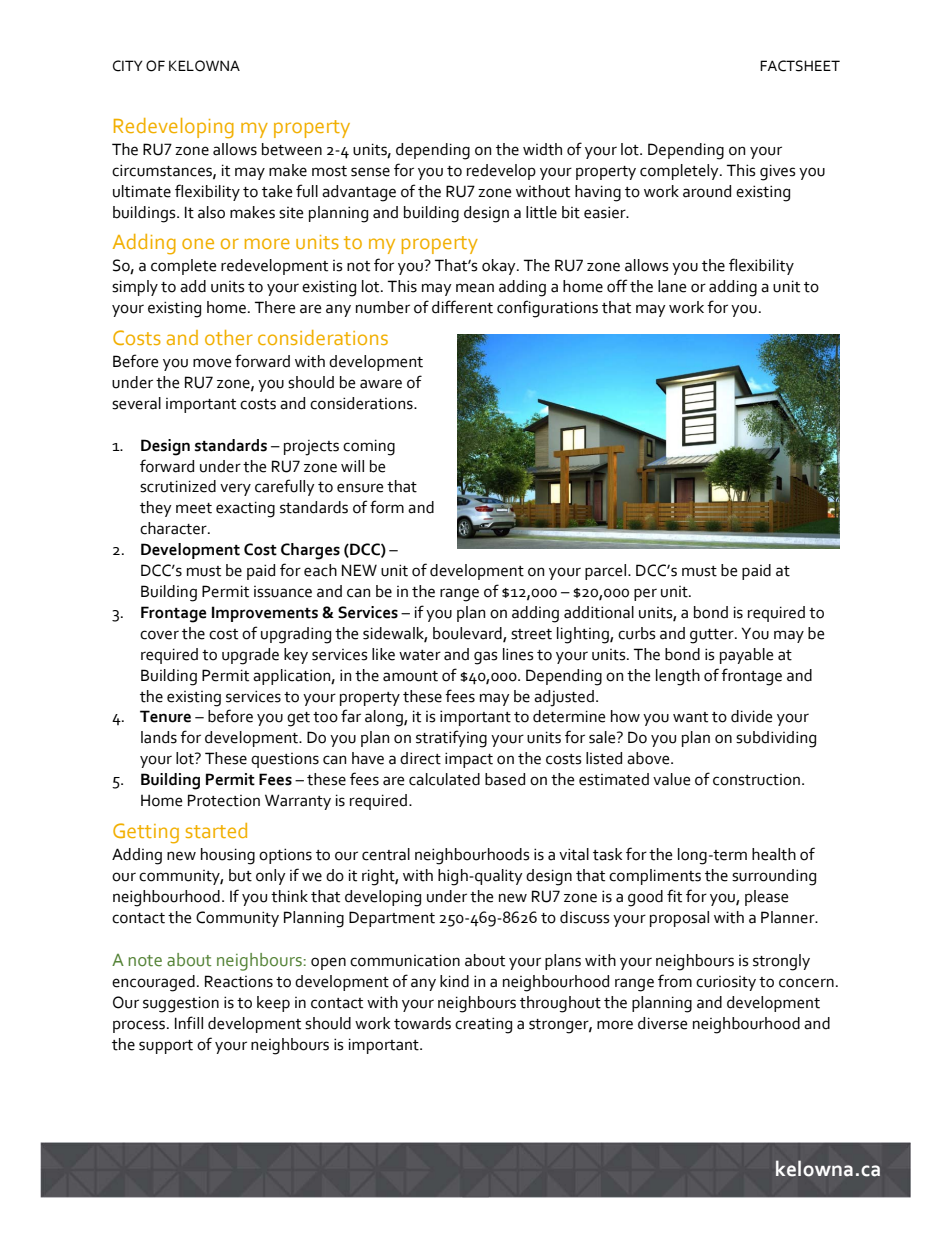 Image resolution: width=952 pixels, height=1233 pixels. What do you see at coordinates (778, 172) in the screenshot?
I see `gives` at bounding box center [778, 172].
